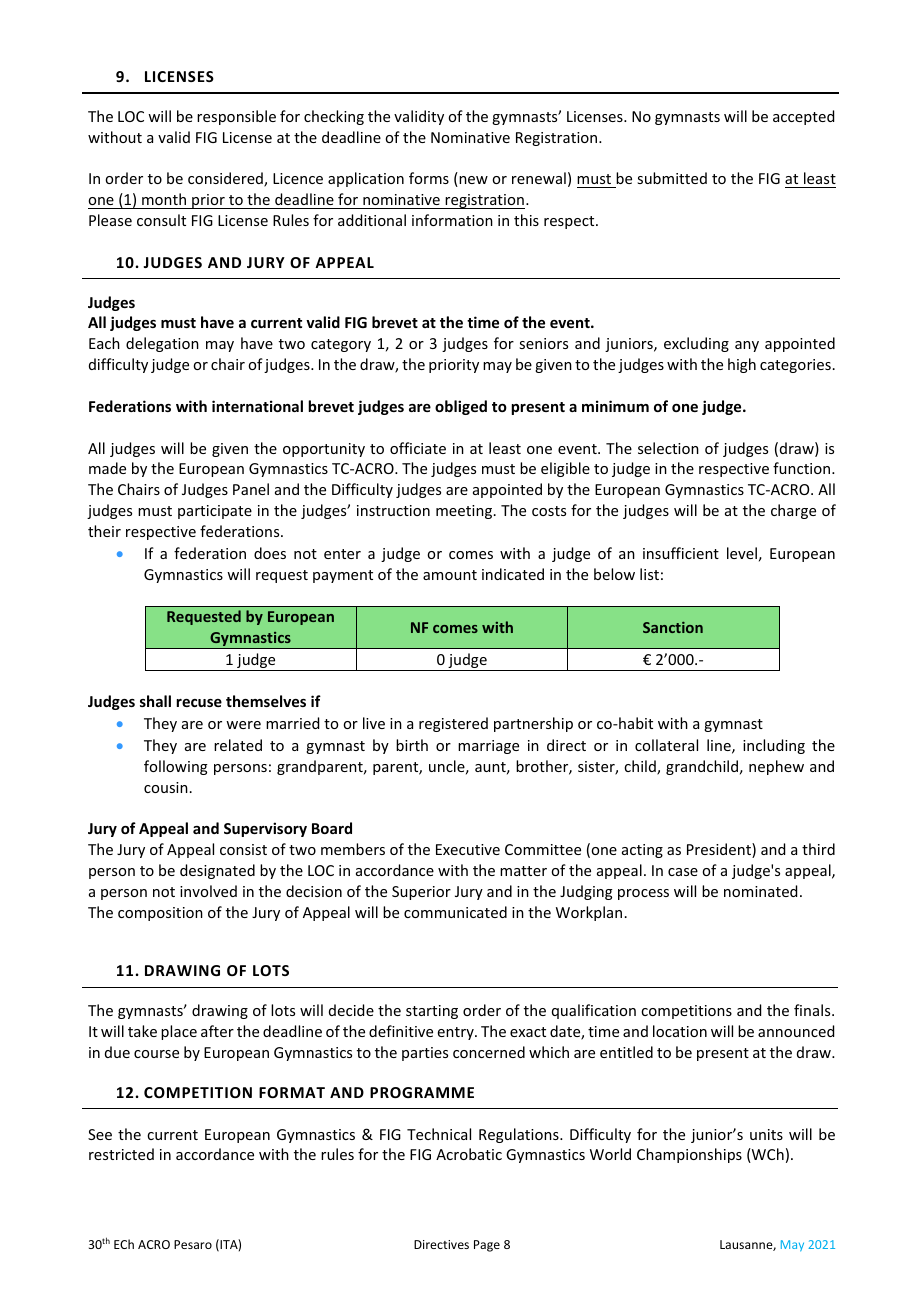 Image resolution: width=924 pixels, height=1308 pixels. What do you see at coordinates (689, 1155) in the screenshot?
I see `Championships` at bounding box center [689, 1155].
